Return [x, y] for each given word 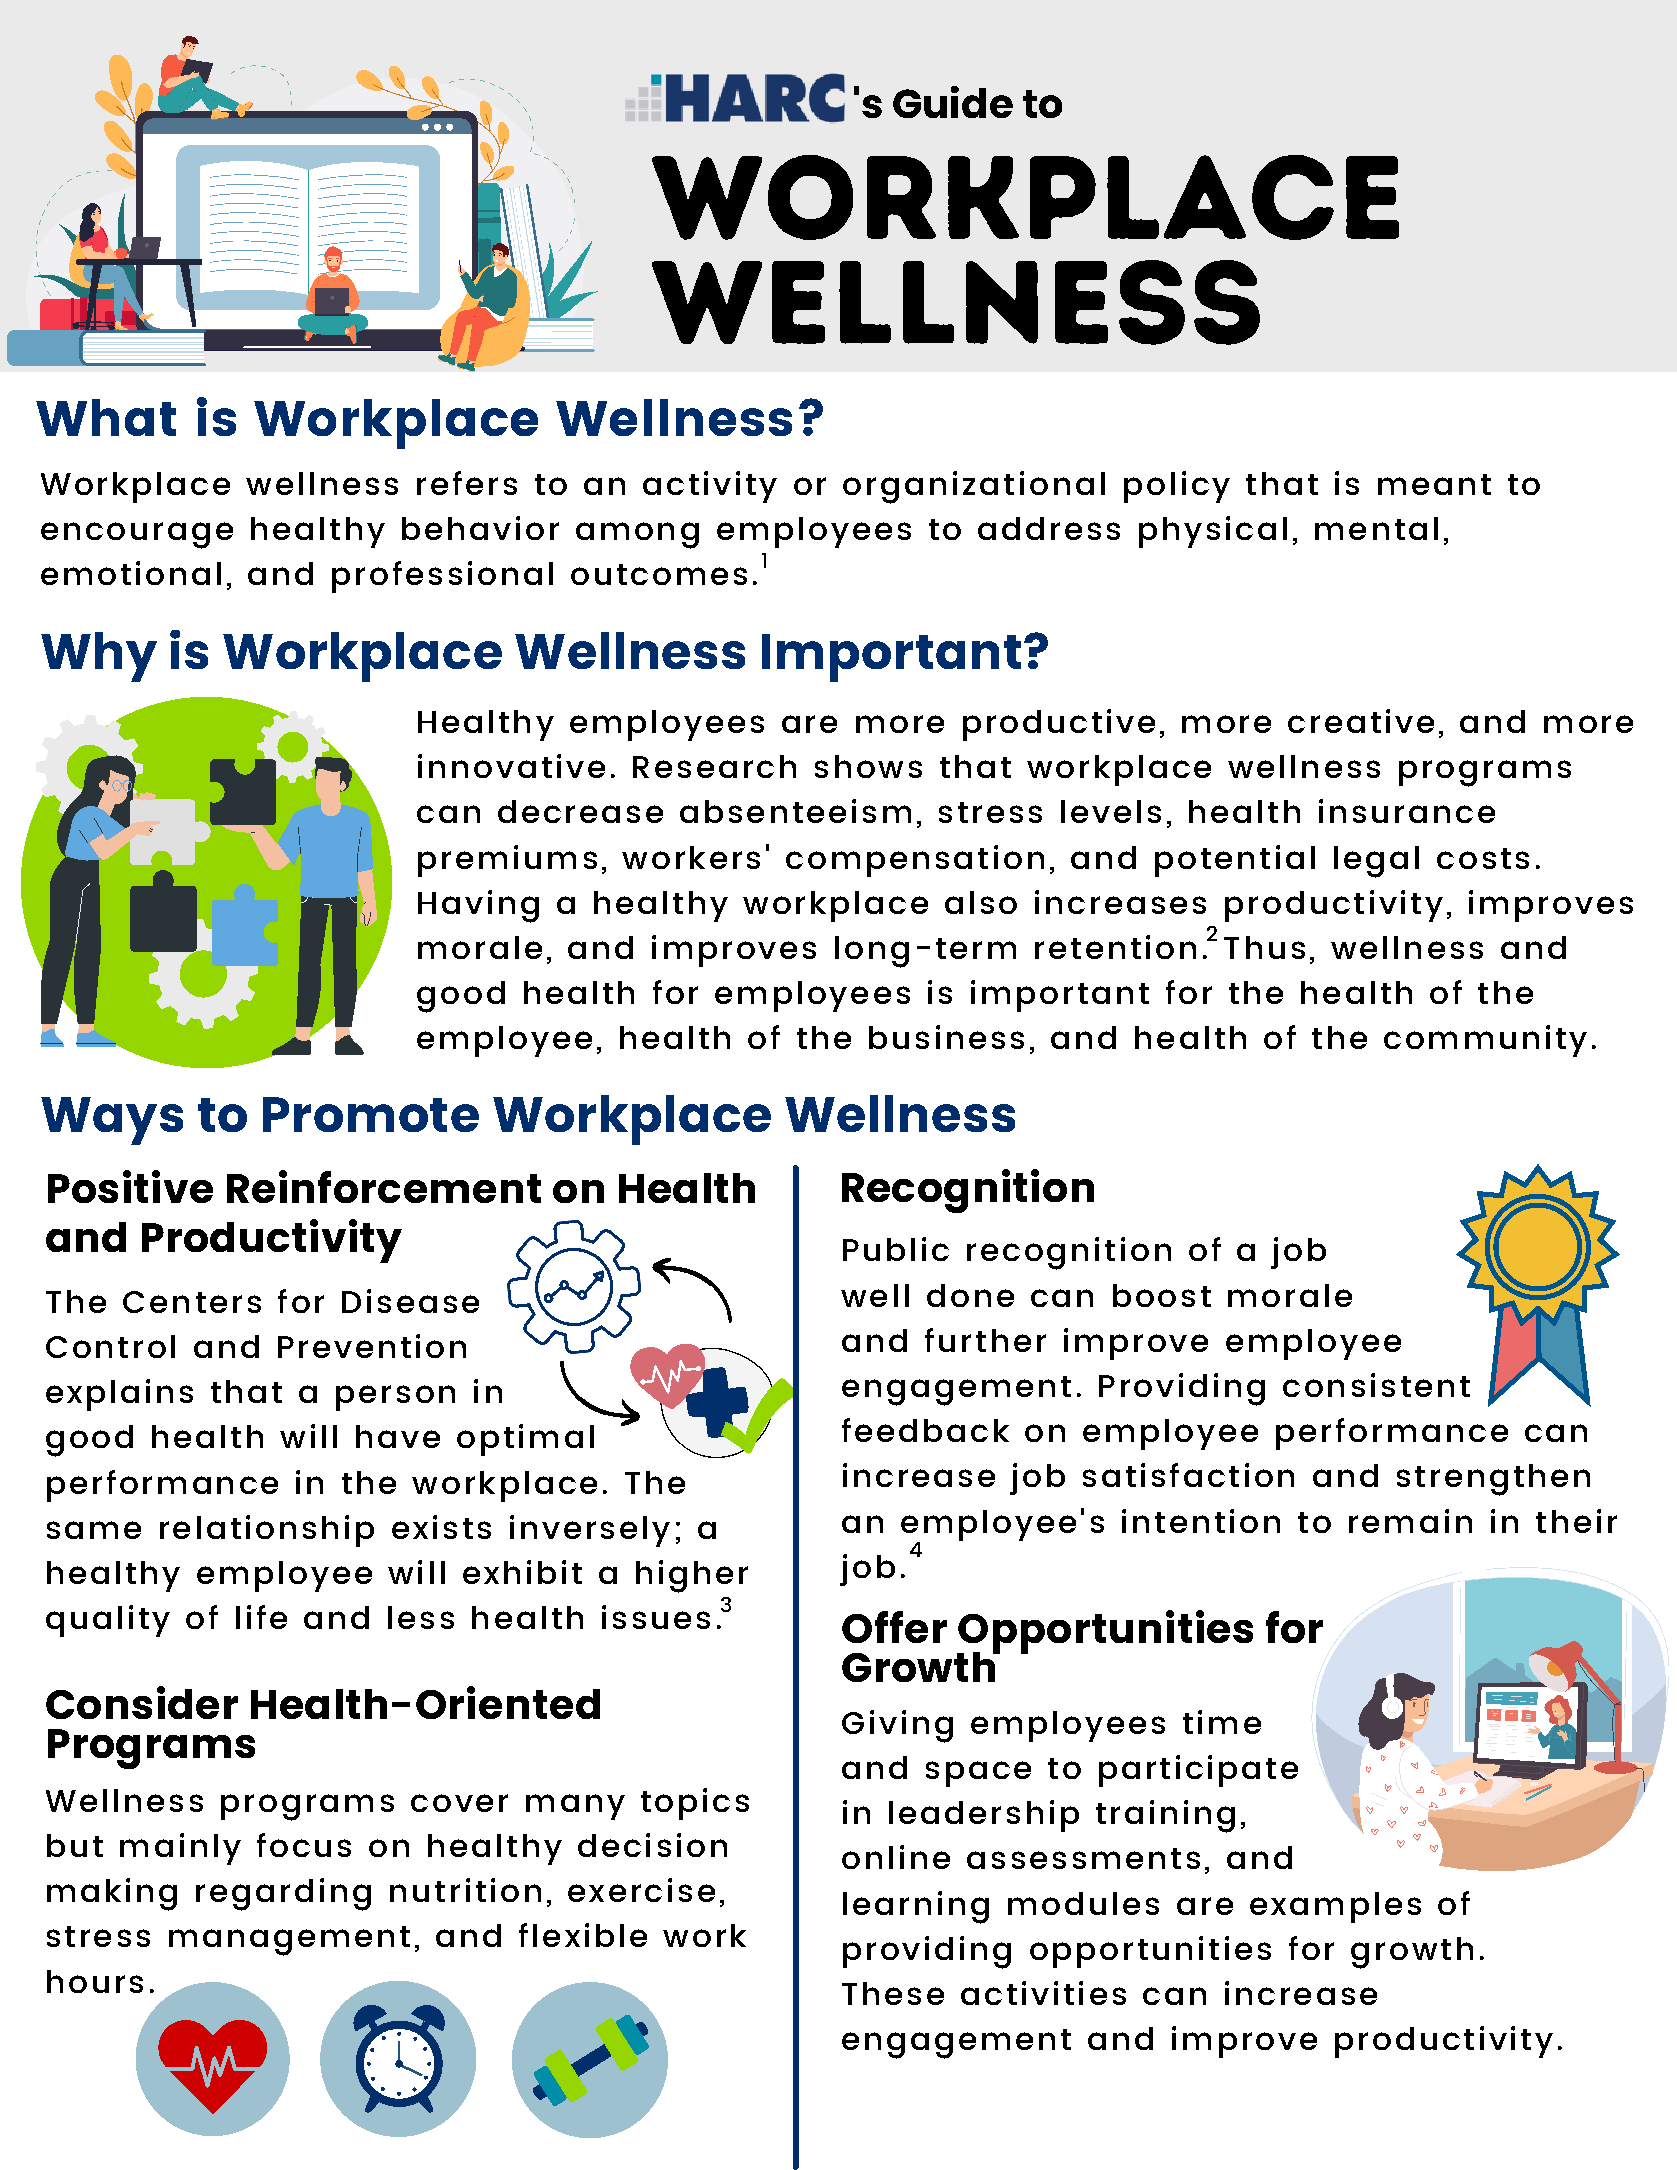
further [985, 1340]
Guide [953, 102]
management [289, 1941]
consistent [1376, 1385]
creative [1361, 721]
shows [868, 766]
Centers [192, 1302]
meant [1434, 484]
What [106, 417]
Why [99, 657]
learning [916, 1907]
